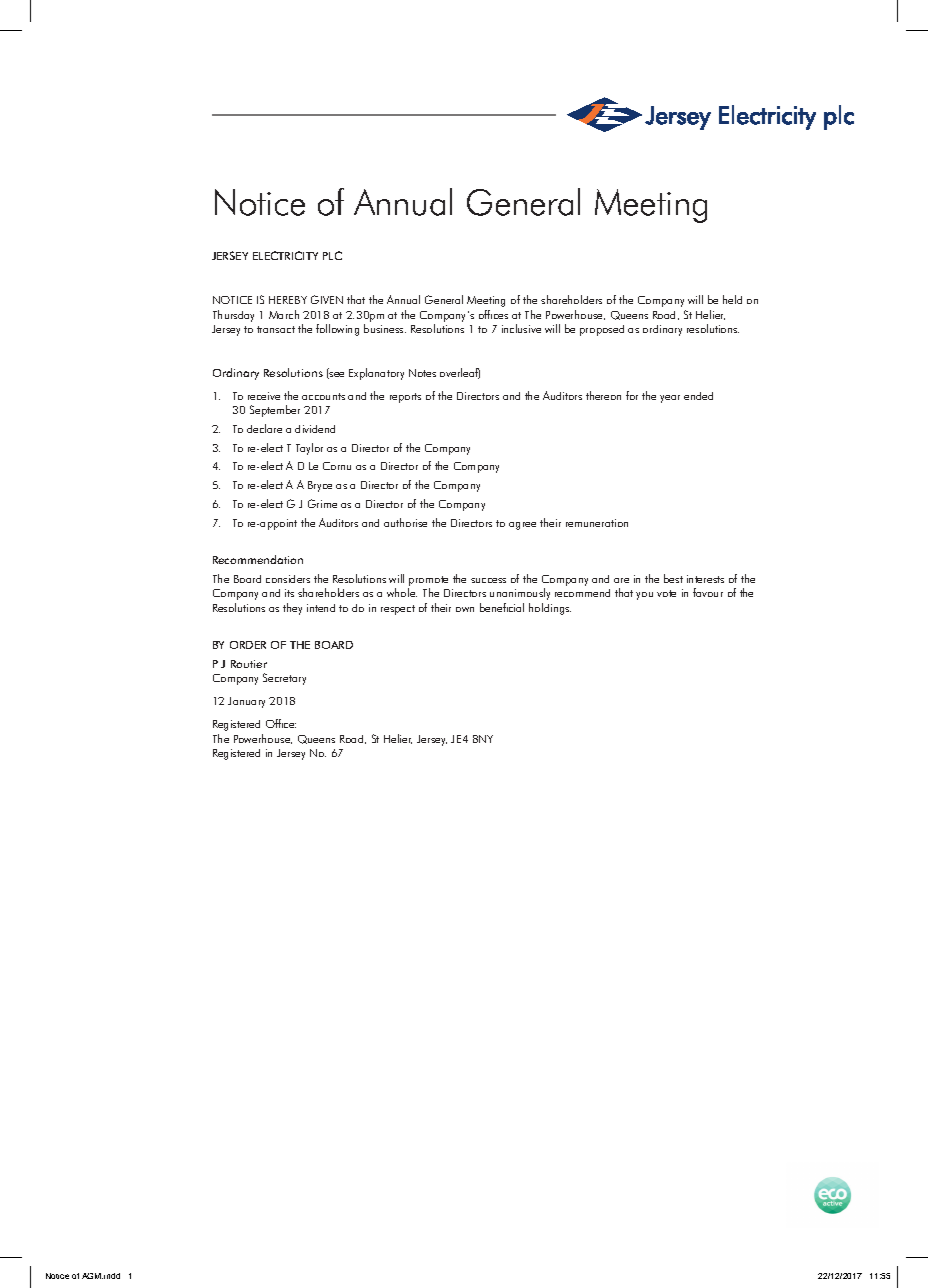  Describe the element at coordinates (422, 373) in the image. I see `Notes` at that location.
